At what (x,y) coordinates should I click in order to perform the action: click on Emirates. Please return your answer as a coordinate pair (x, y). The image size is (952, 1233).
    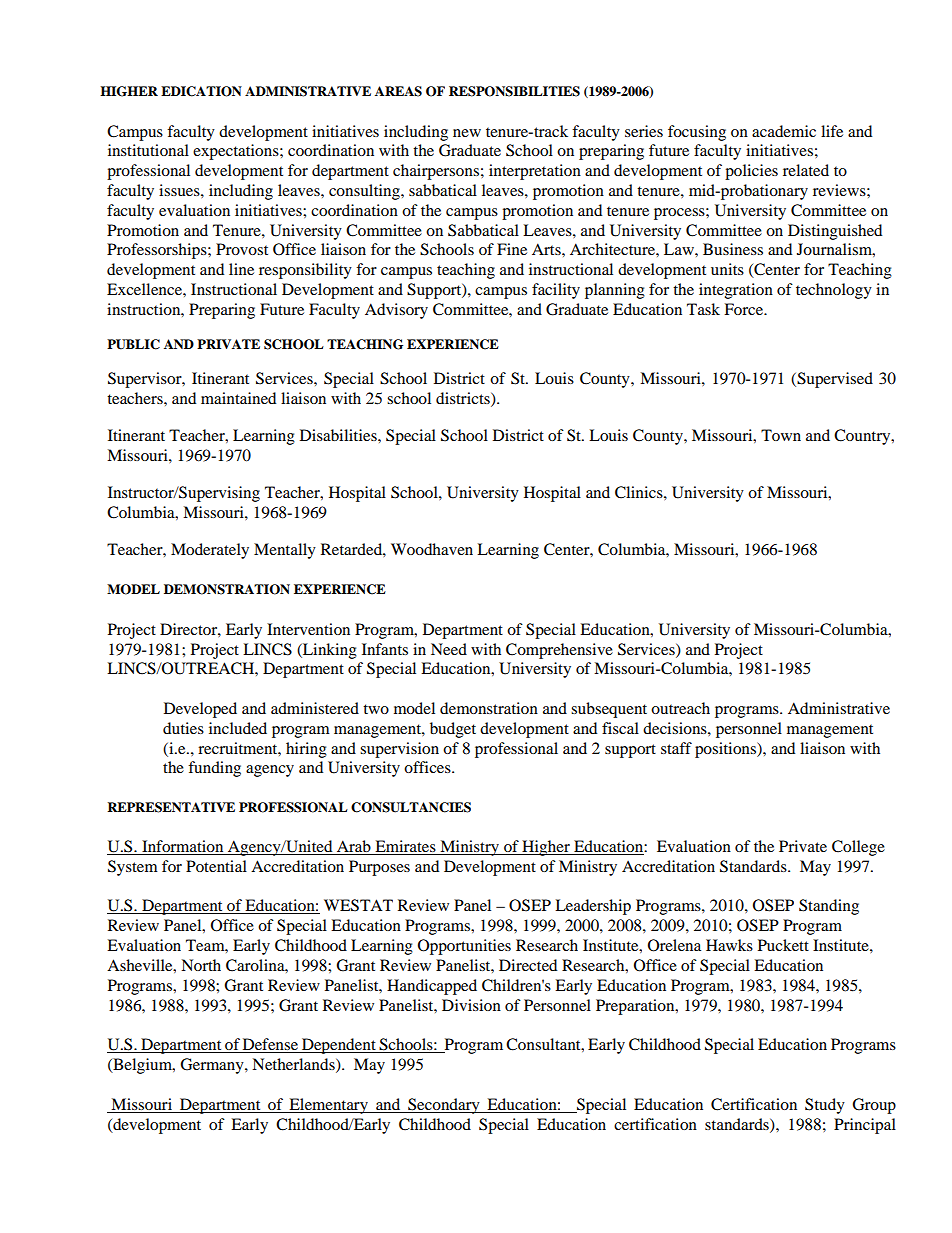
    Looking at the image, I should click on (405, 847).
